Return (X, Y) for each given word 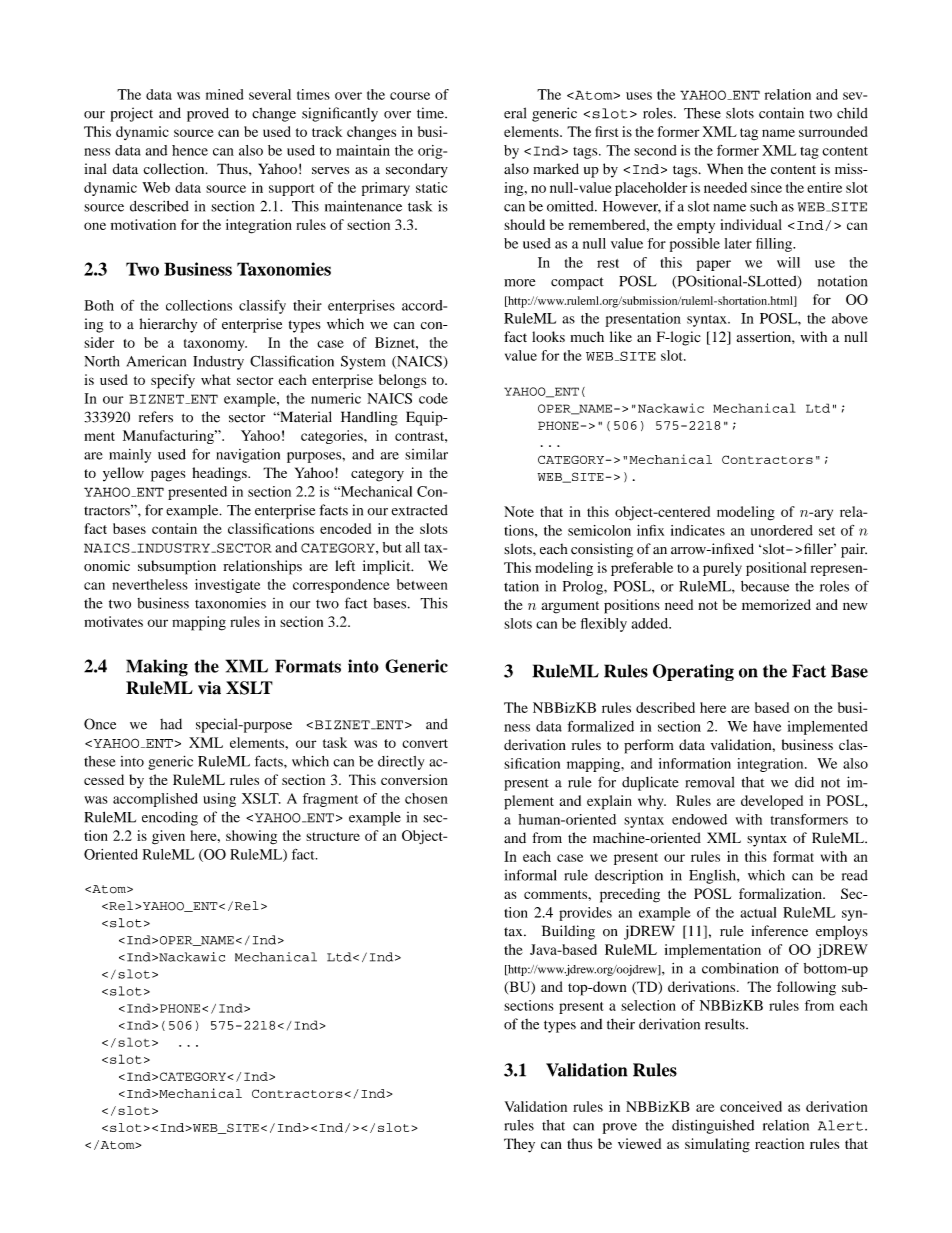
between (422, 584)
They (519, 1145)
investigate (227, 586)
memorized (776, 604)
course (410, 96)
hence (190, 150)
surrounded (833, 131)
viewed (639, 1143)
